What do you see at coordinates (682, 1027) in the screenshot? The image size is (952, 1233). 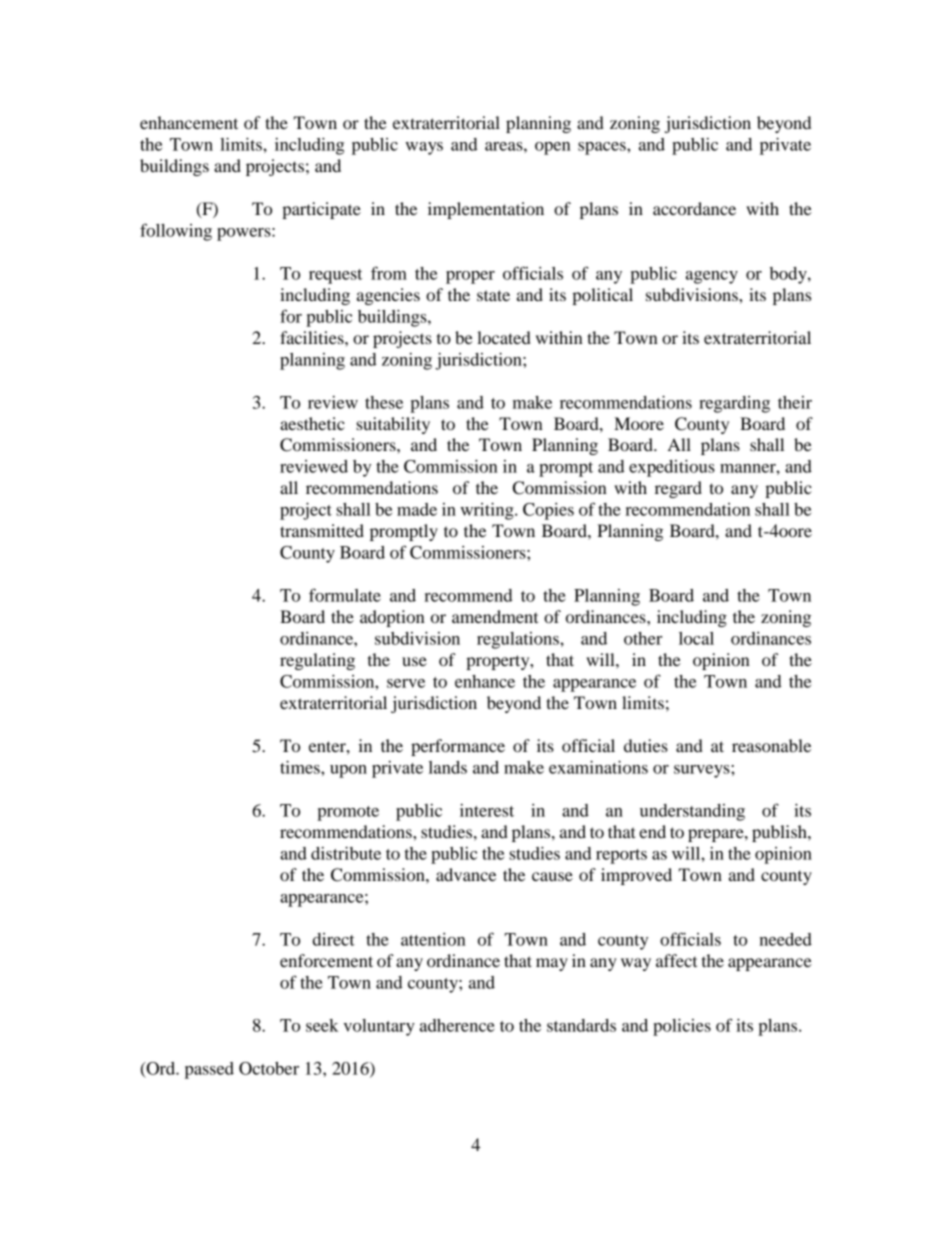 I see `policies` at bounding box center [682, 1027].
